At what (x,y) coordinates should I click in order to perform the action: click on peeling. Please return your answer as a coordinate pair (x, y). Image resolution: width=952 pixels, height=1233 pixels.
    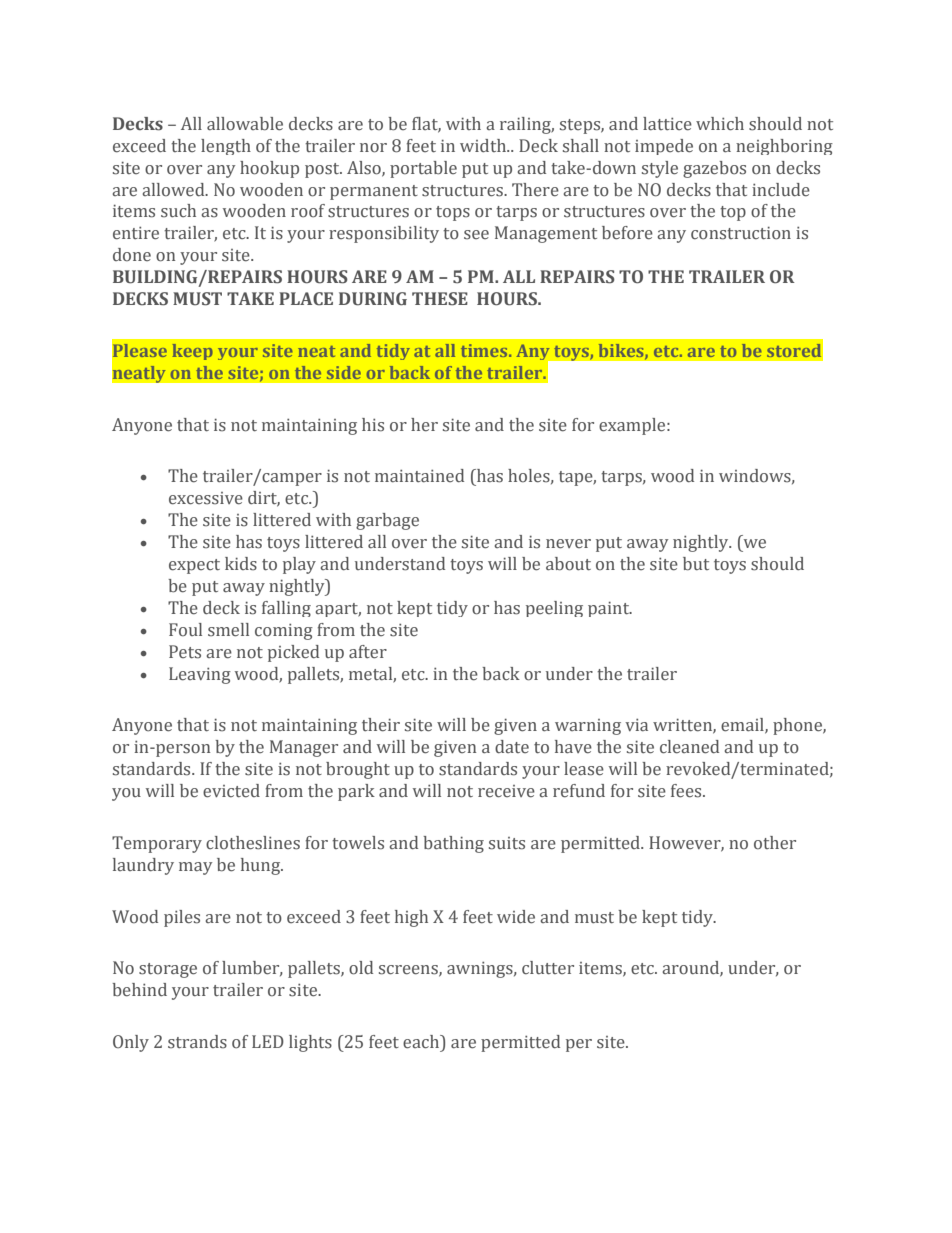
    Looking at the image, I should click on (554, 609).
